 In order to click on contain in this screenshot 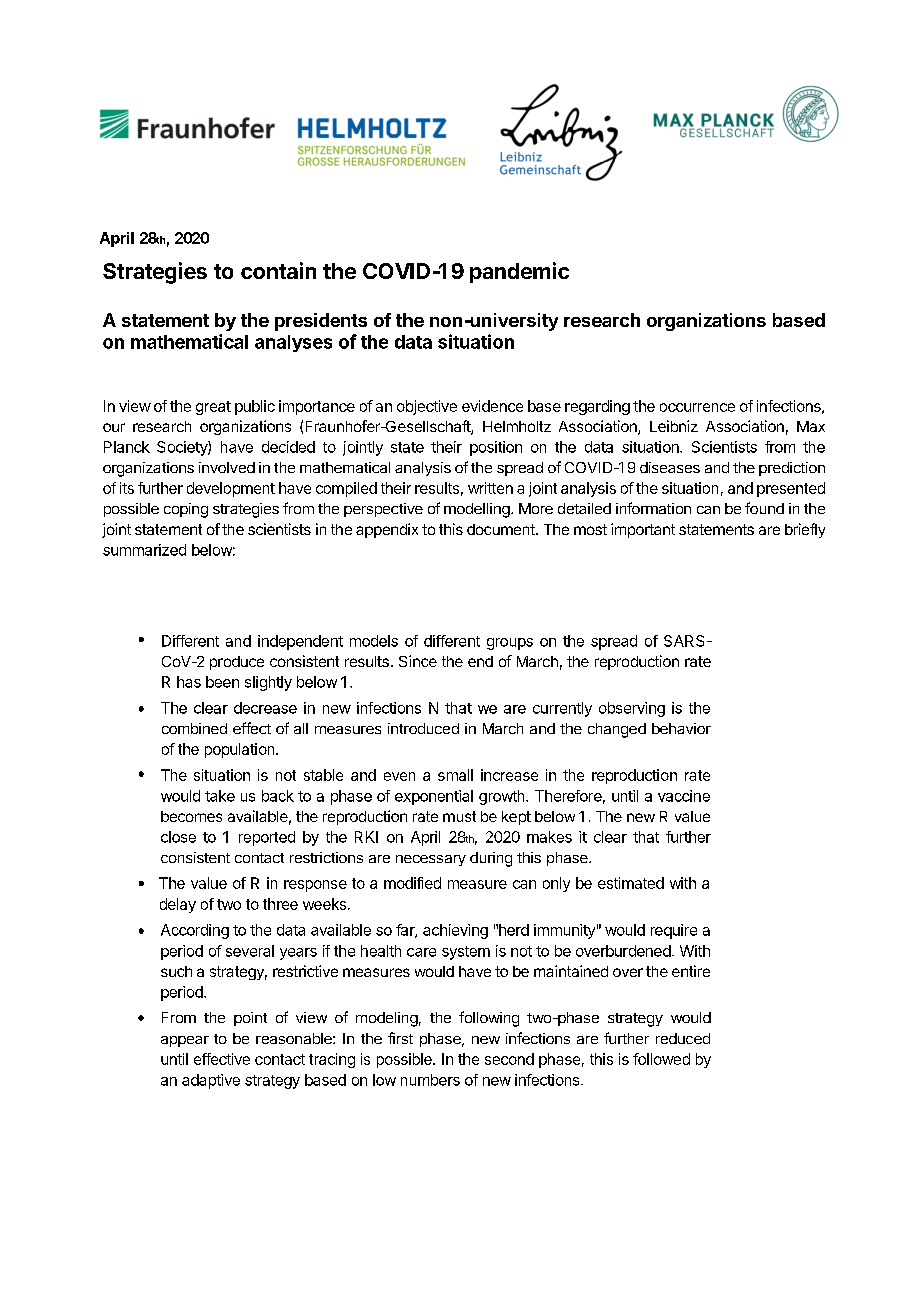, I will do `click(278, 270)`.
